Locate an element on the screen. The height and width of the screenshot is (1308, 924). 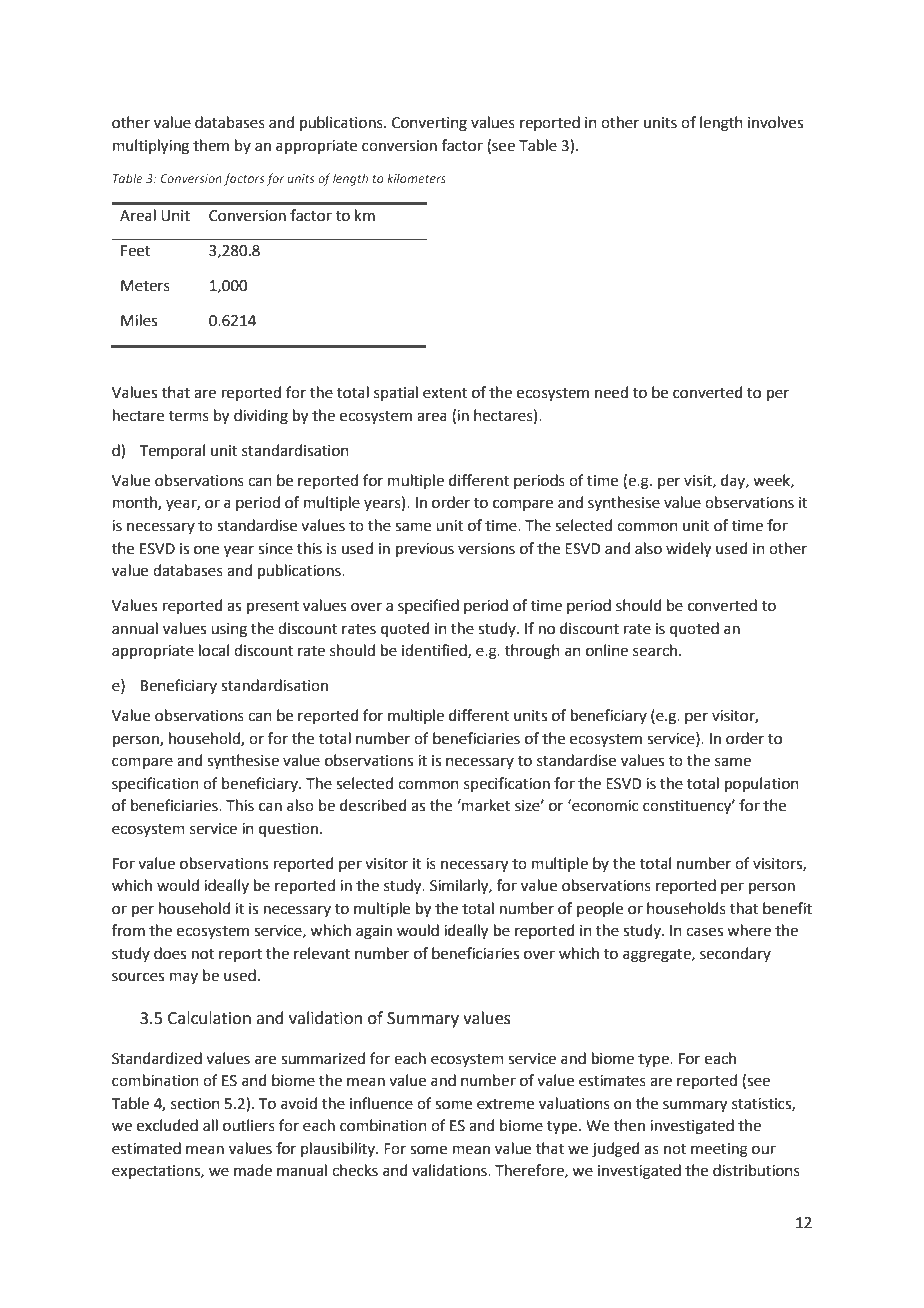
involves is located at coordinates (775, 122).
